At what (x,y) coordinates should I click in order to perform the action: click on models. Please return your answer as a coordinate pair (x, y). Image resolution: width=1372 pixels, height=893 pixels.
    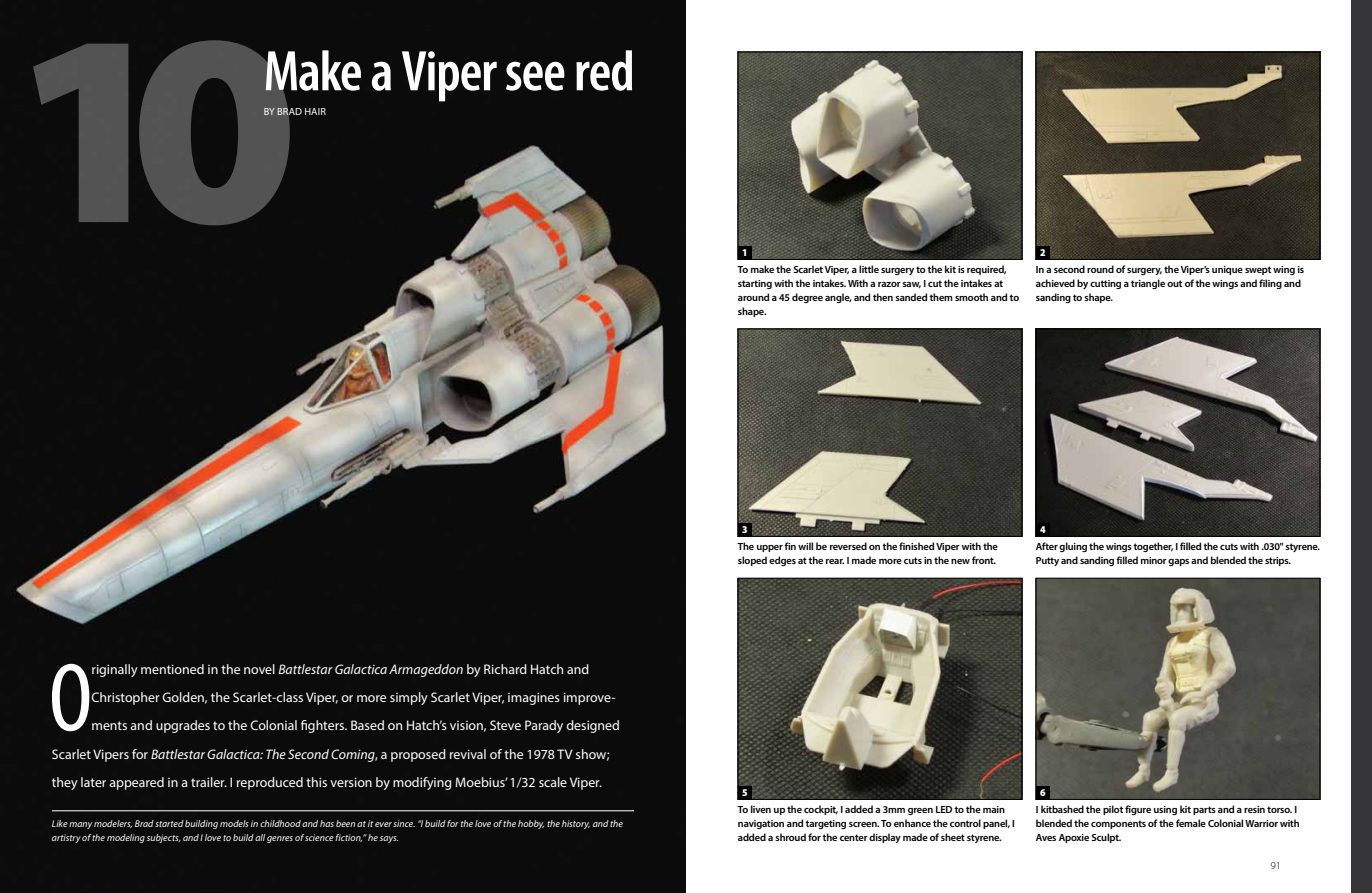
    Looking at the image, I should click on (234, 823).
